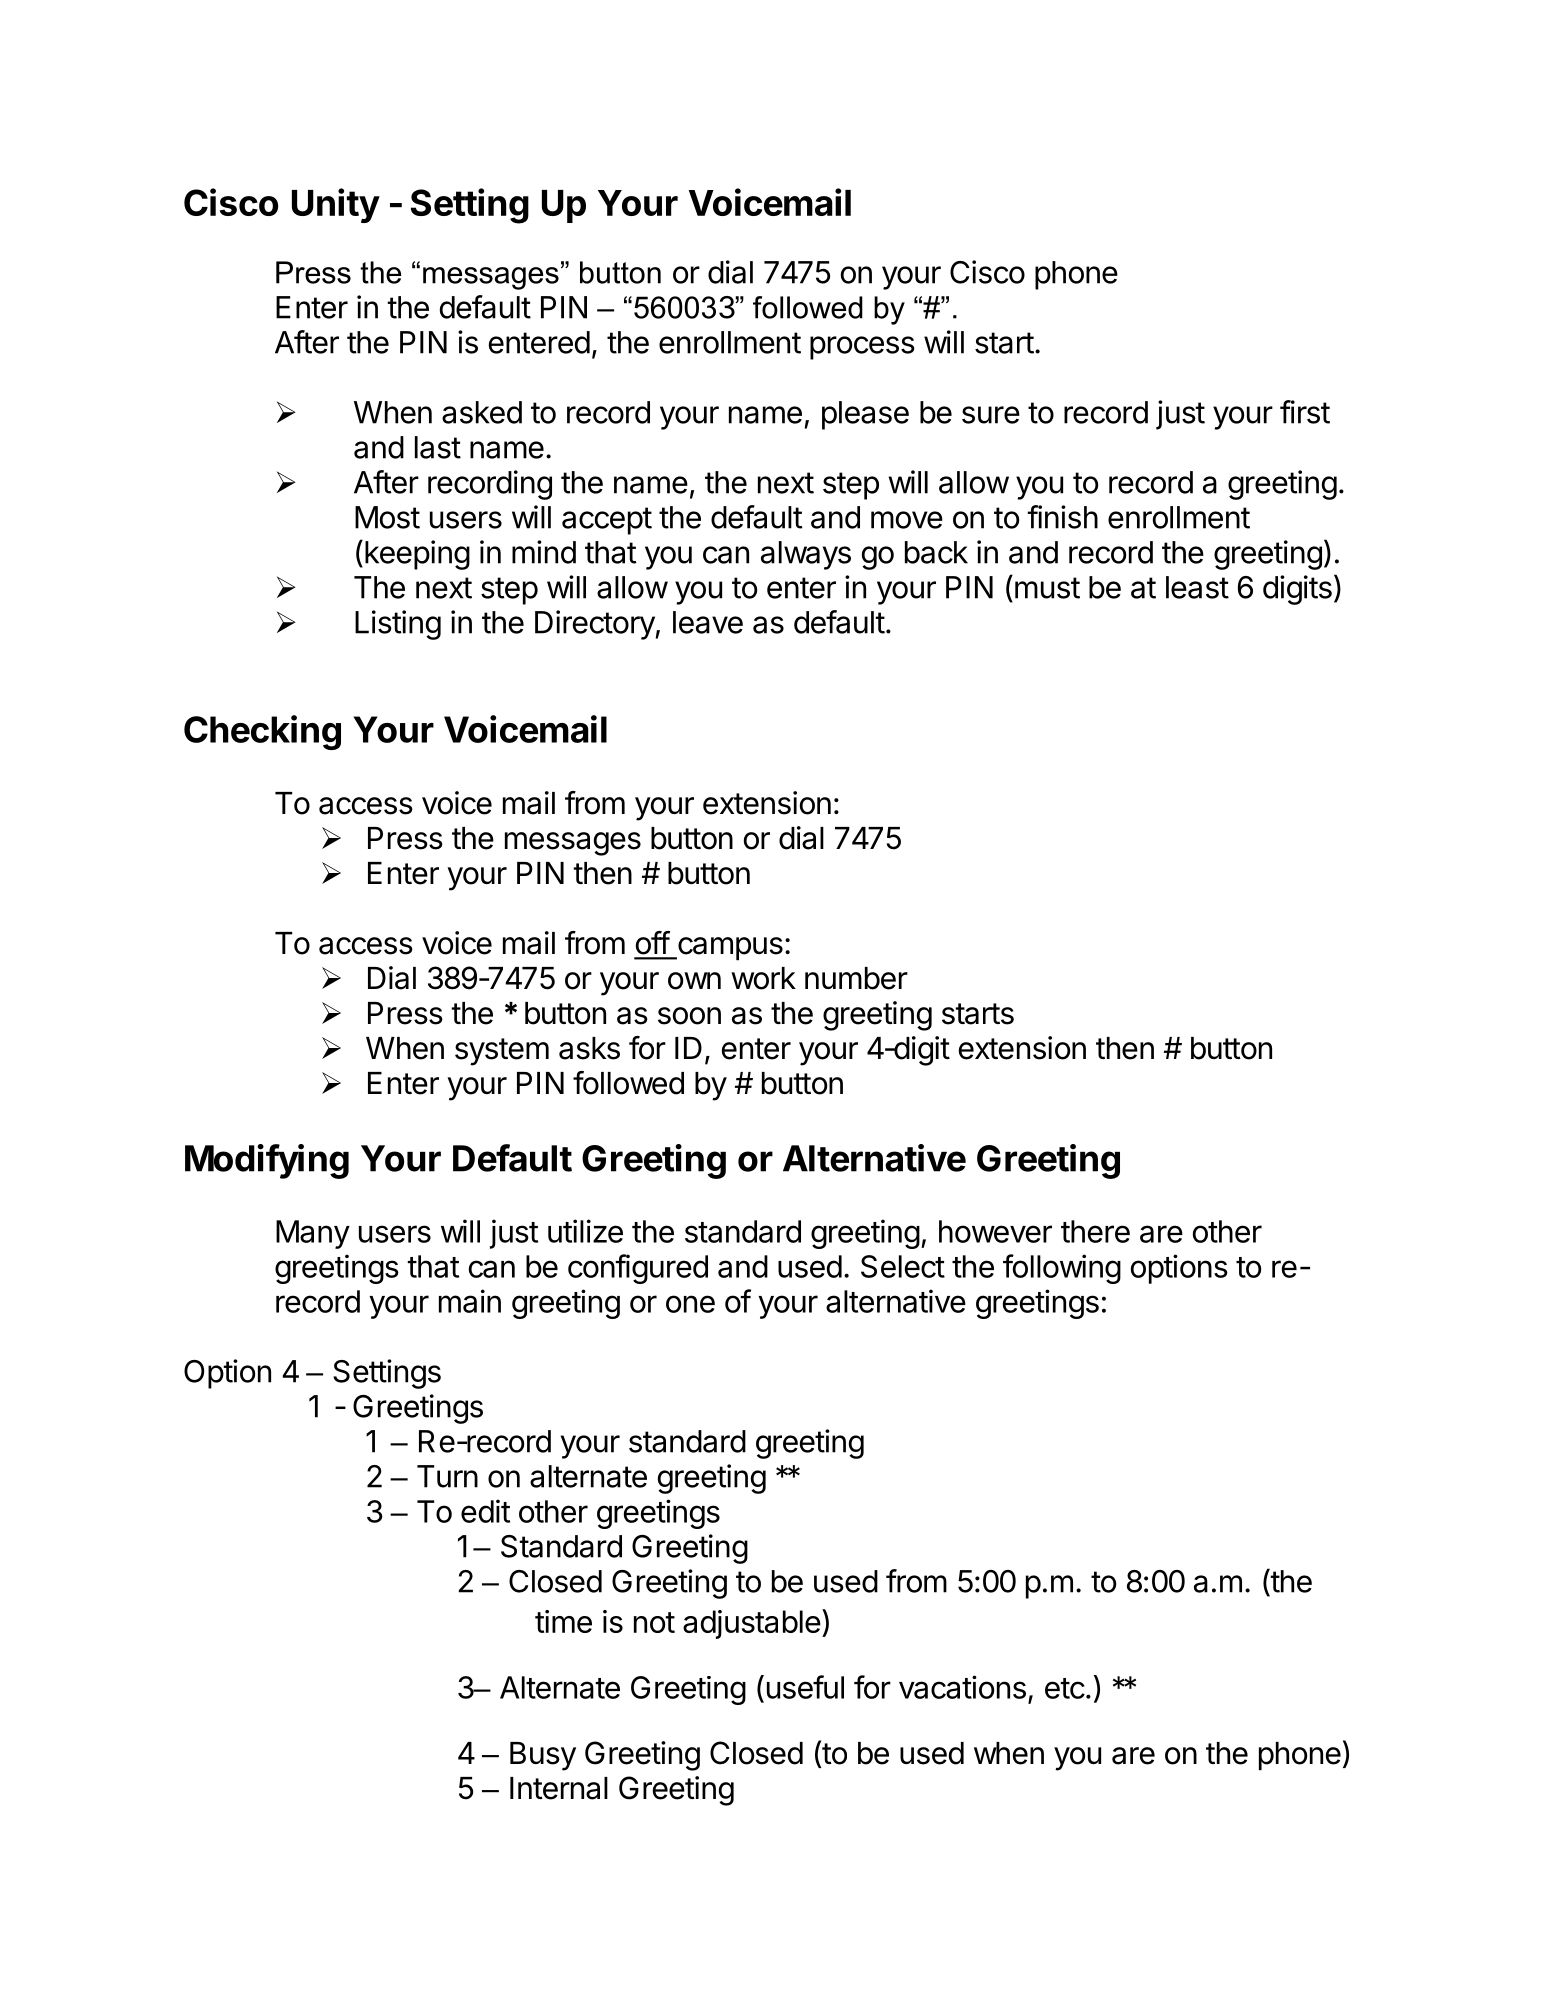  Describe the element at coordinates (763, 978) in the page. I see `work` at that location.
